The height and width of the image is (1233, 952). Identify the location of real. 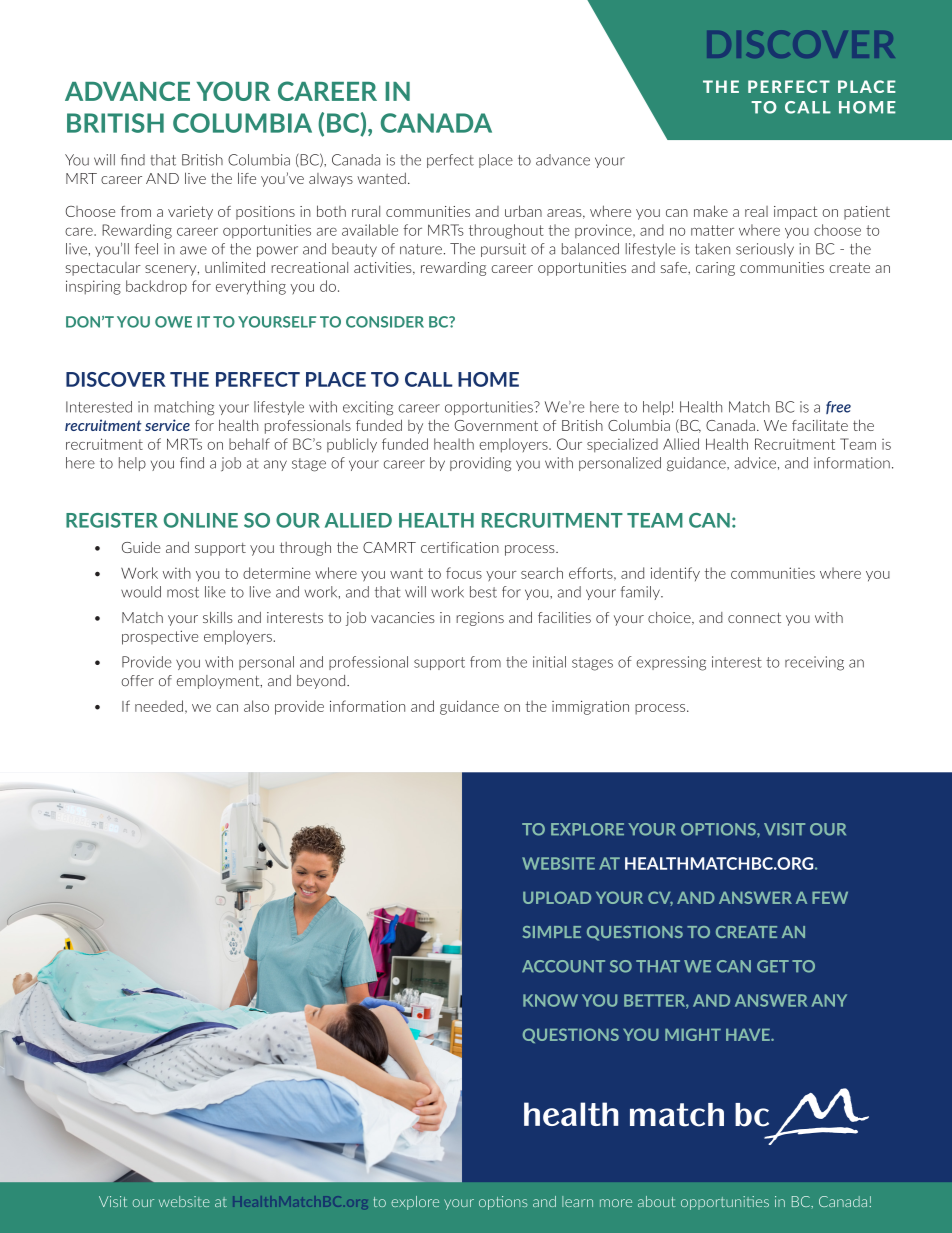
(756, 211).
